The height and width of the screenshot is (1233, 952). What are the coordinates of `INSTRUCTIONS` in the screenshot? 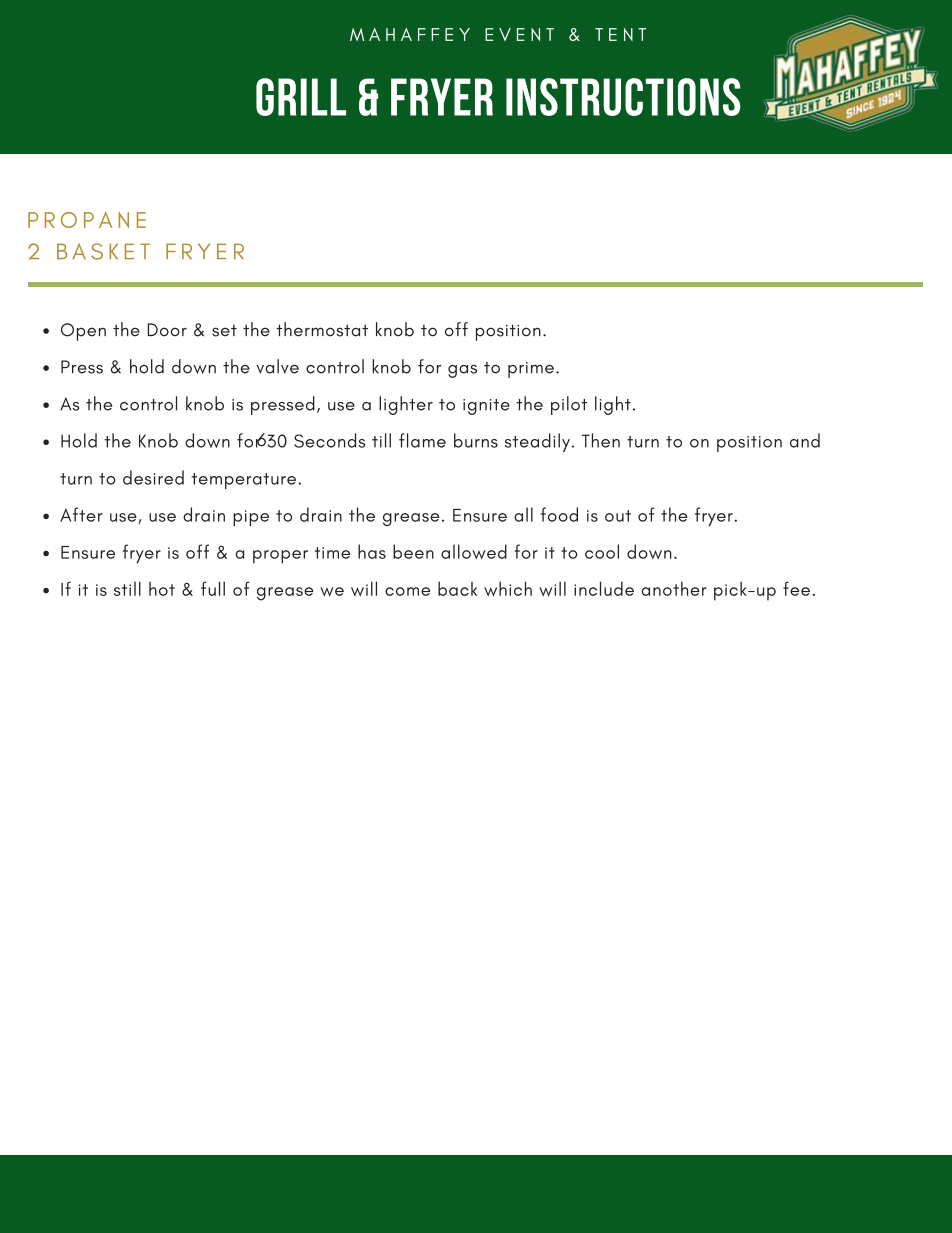 It's located at (623, 97).
